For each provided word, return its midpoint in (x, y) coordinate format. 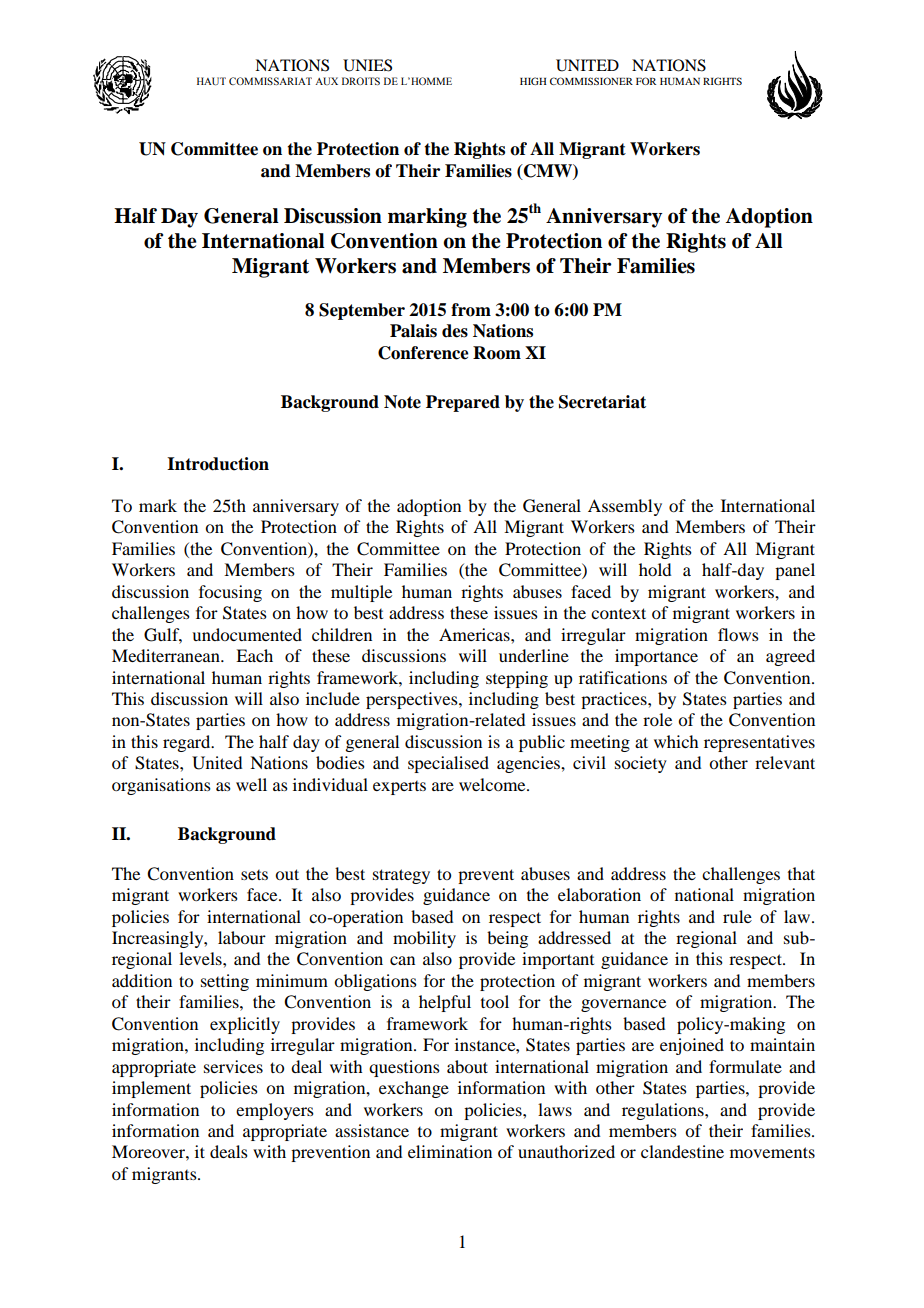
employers (275, 1111)
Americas (475, 634)
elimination (450, 1151)
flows (738, 634)
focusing (230, 593)
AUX (326, 81)
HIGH (533, 81)
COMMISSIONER (591, 81)
